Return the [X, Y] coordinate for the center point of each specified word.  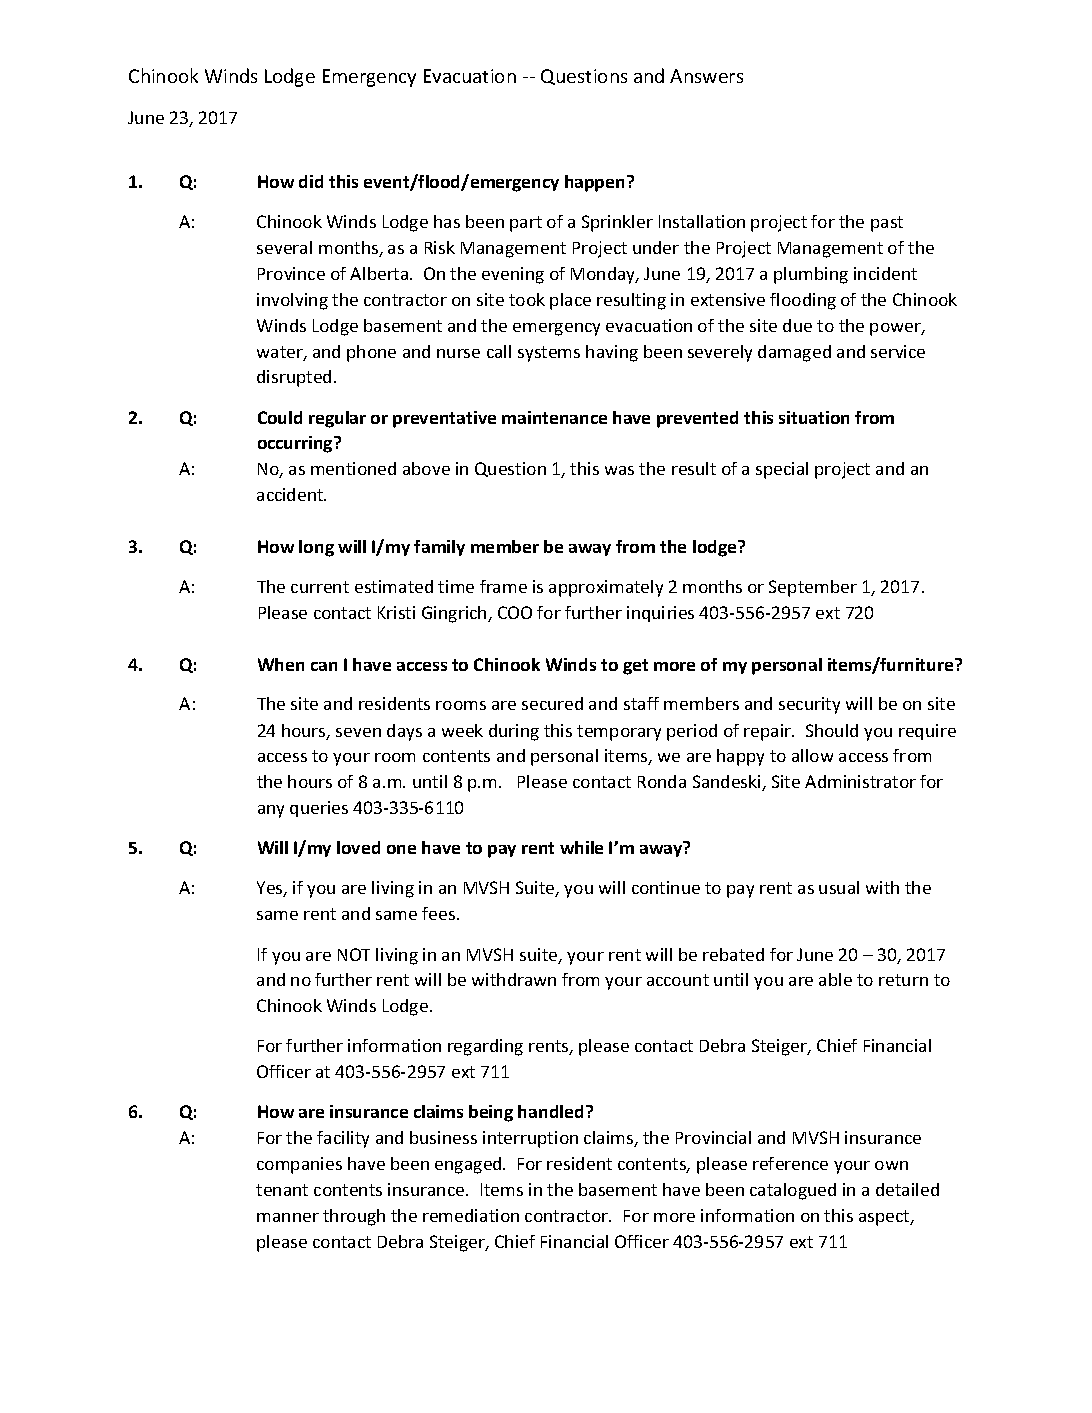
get [635, 667]
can [324, 666]
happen [594, 183]
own [891, 1165]
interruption [530, 1139]
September [813, 588]
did [311, 181]
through [354, 1217]
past [887, 224]
